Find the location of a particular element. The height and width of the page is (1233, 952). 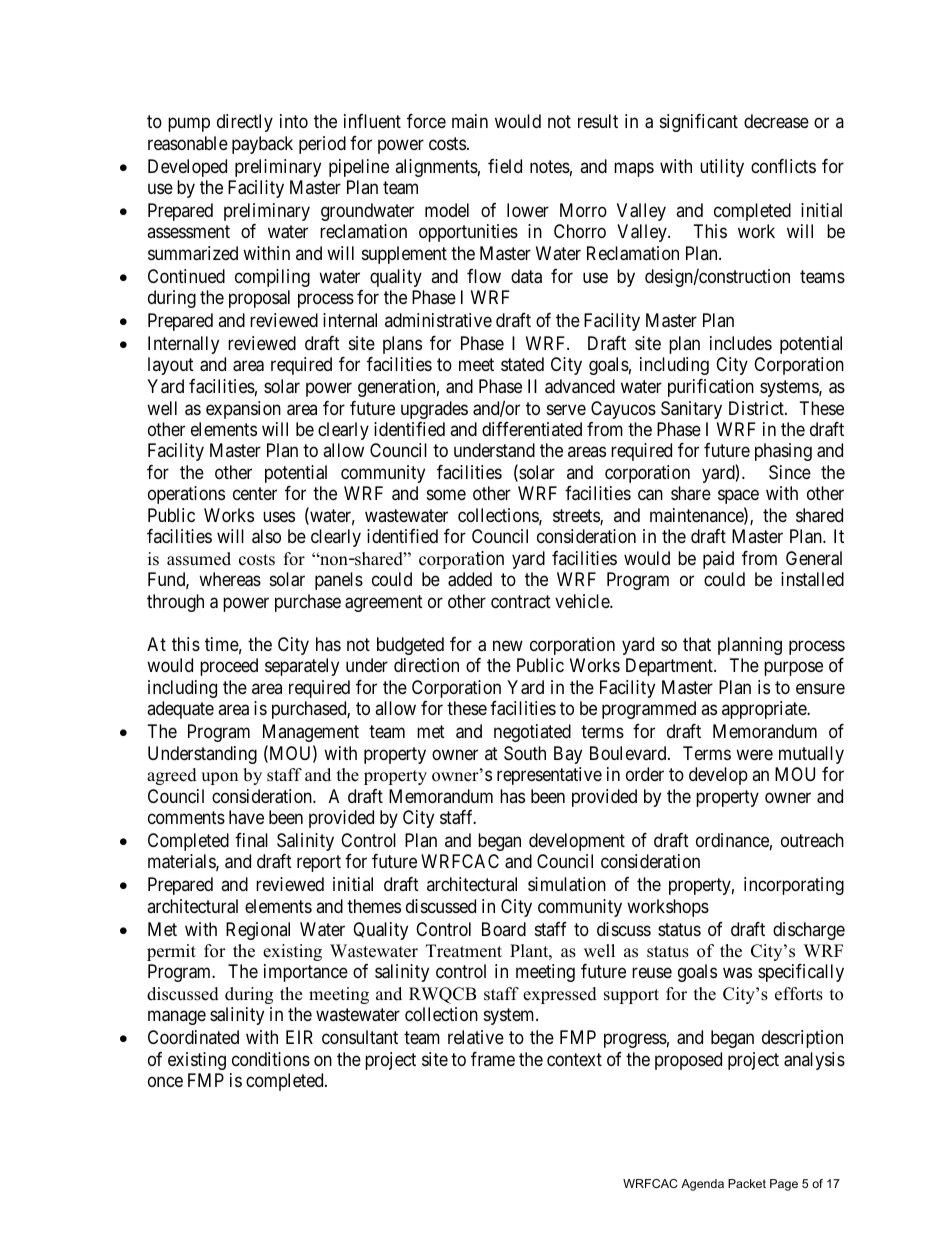

proceed is located at coordinates (229, 667).
